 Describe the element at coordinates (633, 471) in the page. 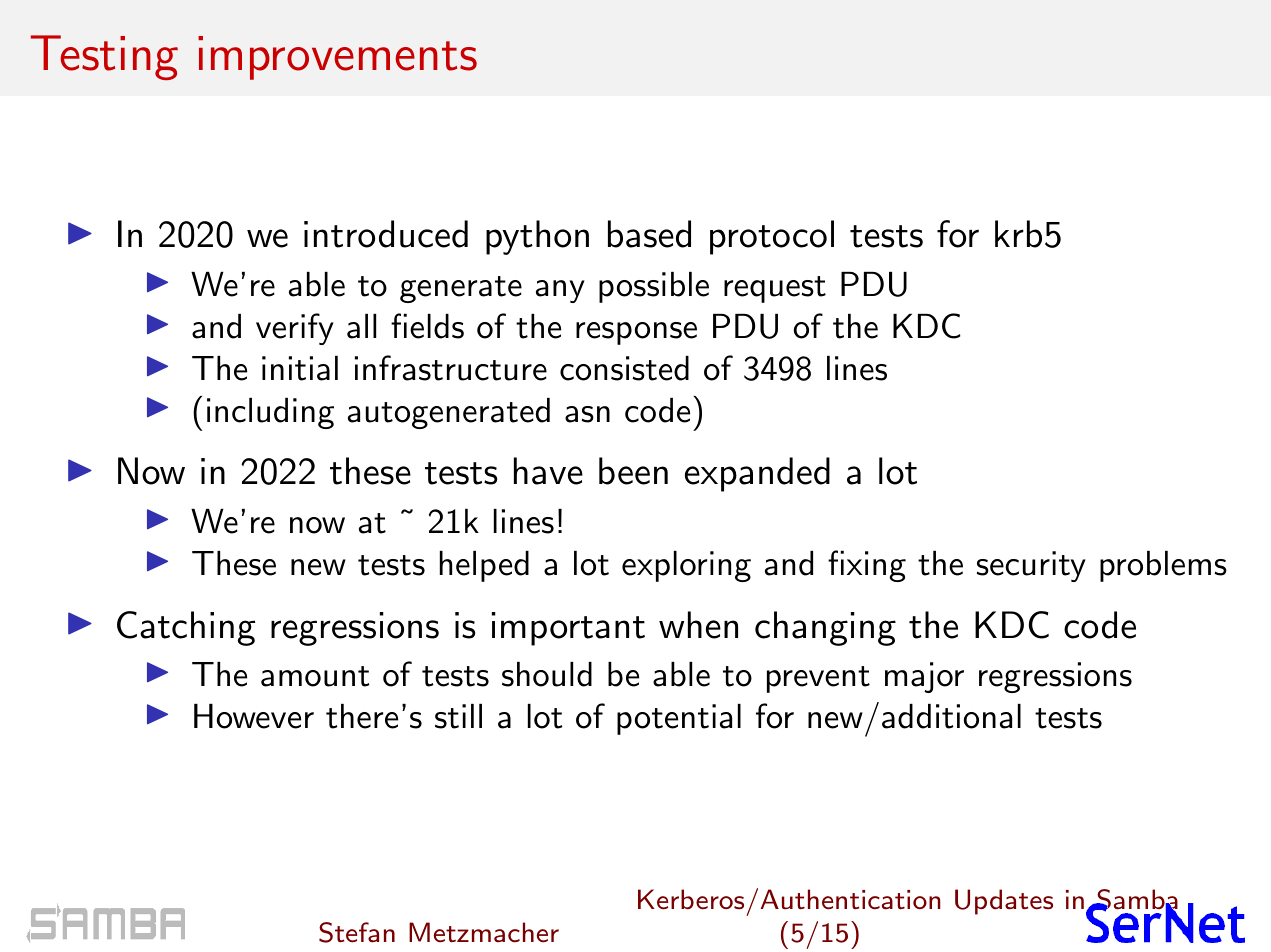

I see `been` at that location.
